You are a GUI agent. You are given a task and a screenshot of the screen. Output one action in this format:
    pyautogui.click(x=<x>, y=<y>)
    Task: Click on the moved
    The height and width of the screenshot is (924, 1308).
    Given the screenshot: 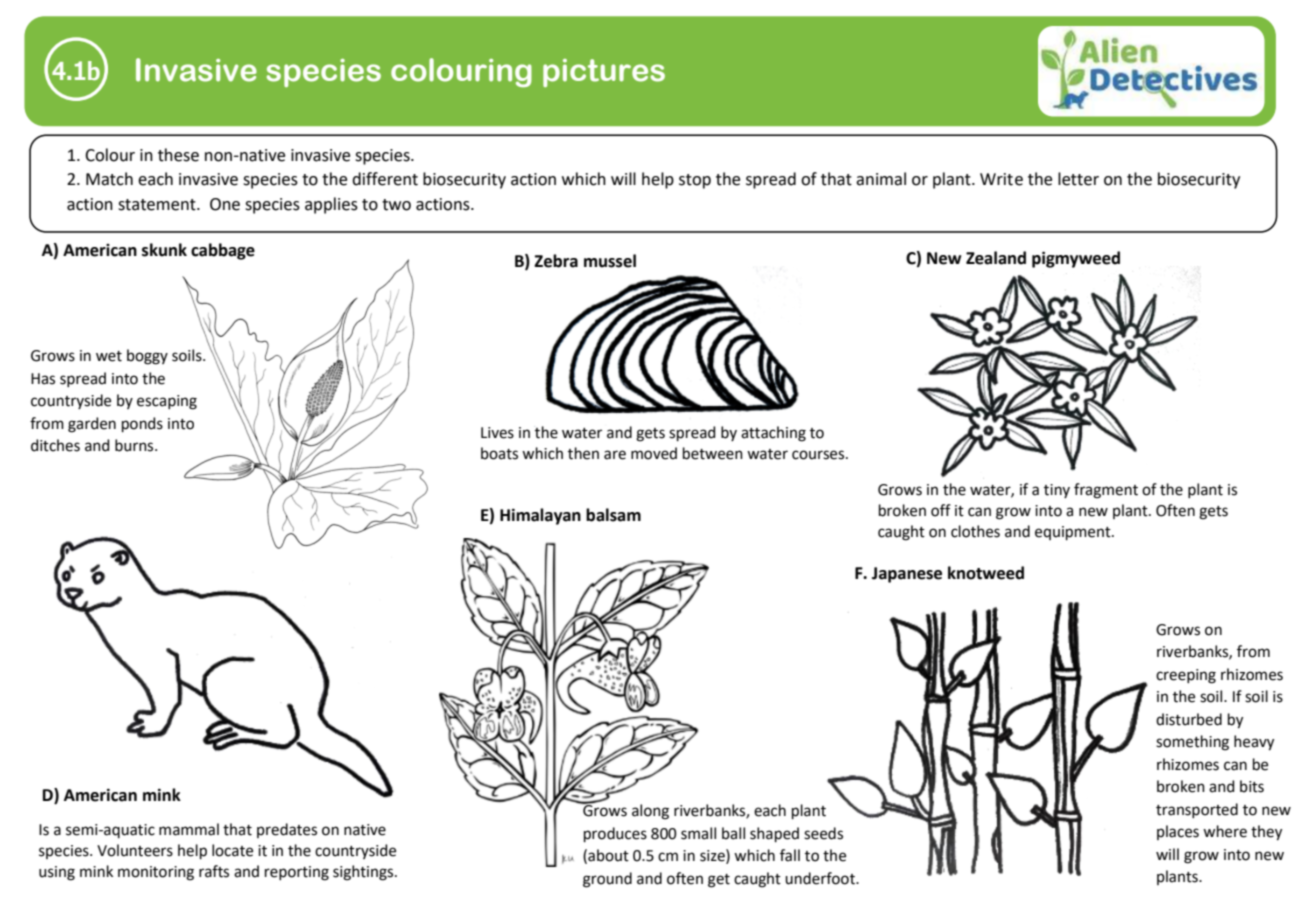 What is the action you would take?
    pyautogui.click(x=654, y=453)
